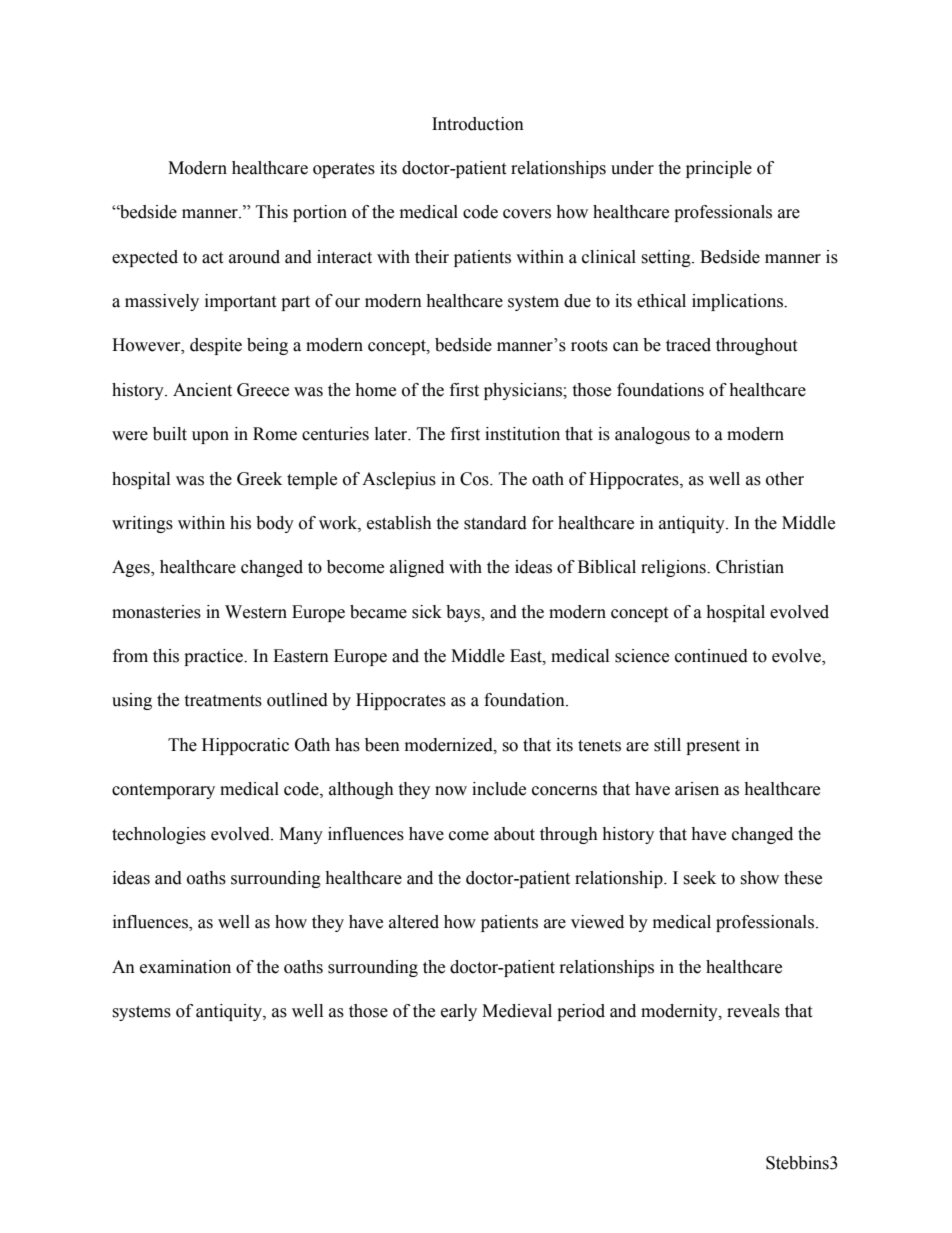 This screenshot has height=1233, width=952. Describe the element at coordinates (697, 789) in the screenshot. I see `arisen` at that location.
